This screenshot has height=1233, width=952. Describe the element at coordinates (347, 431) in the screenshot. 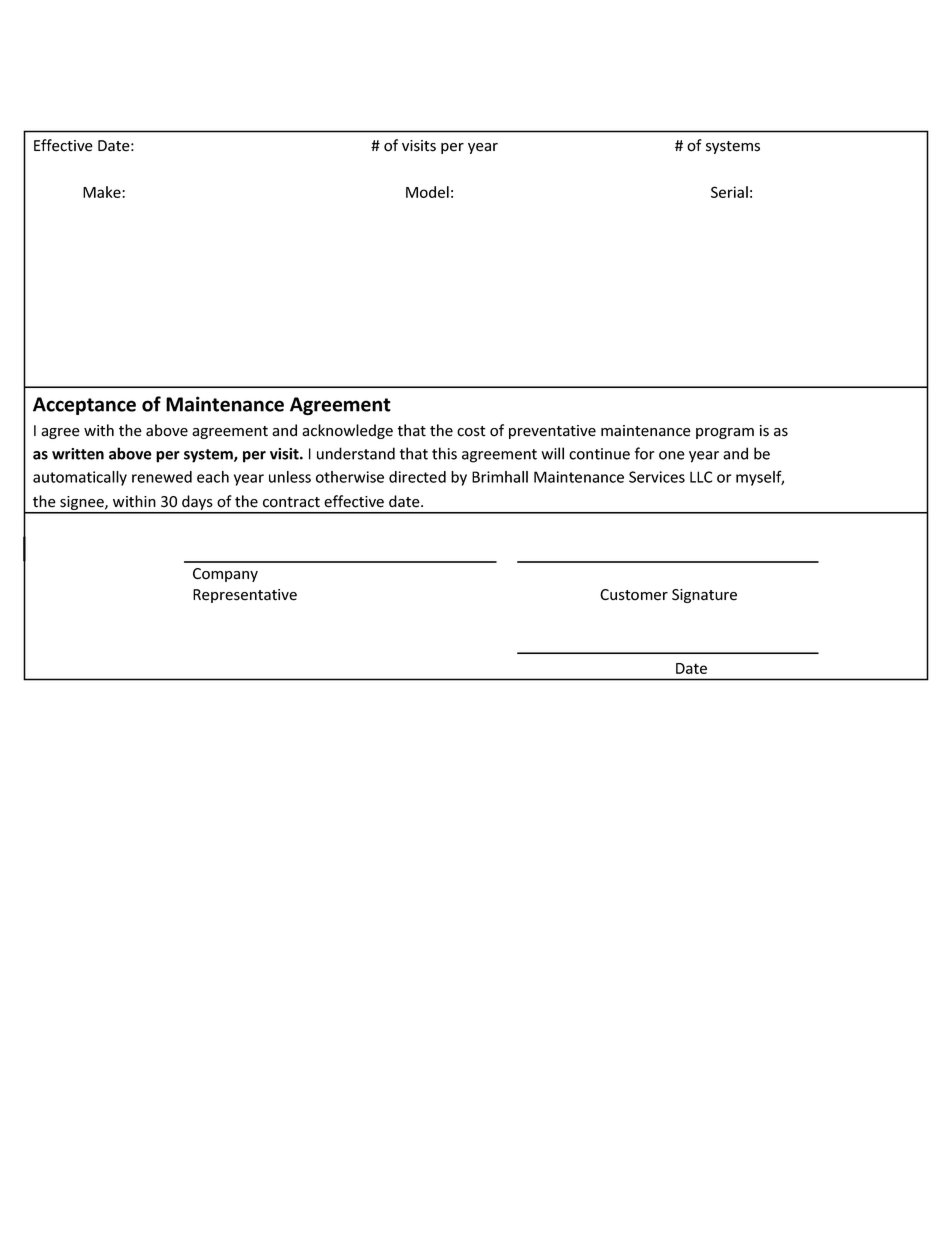

I see `acknowledge` at that location.
